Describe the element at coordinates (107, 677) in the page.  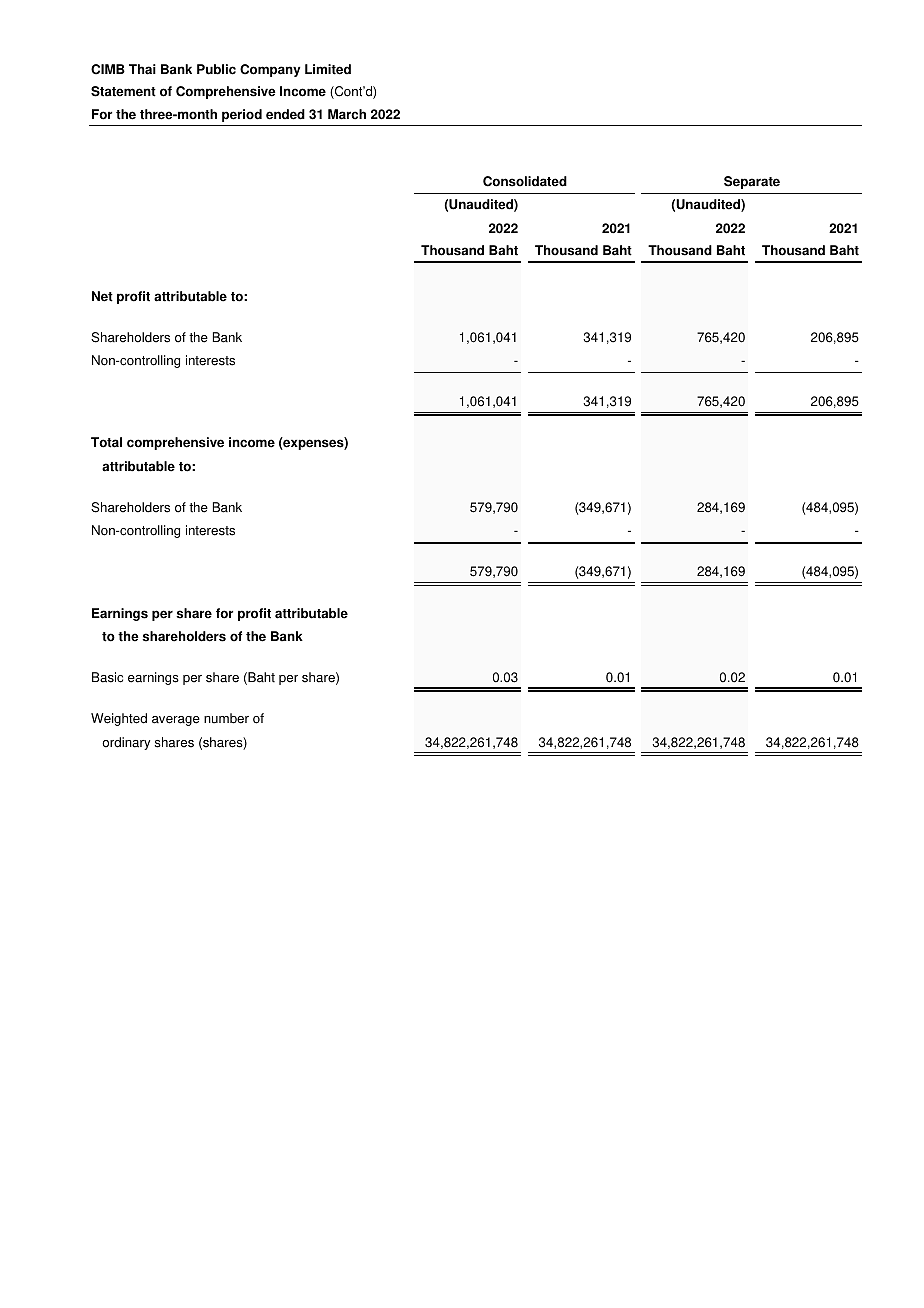
I see `Basic` at that location.
